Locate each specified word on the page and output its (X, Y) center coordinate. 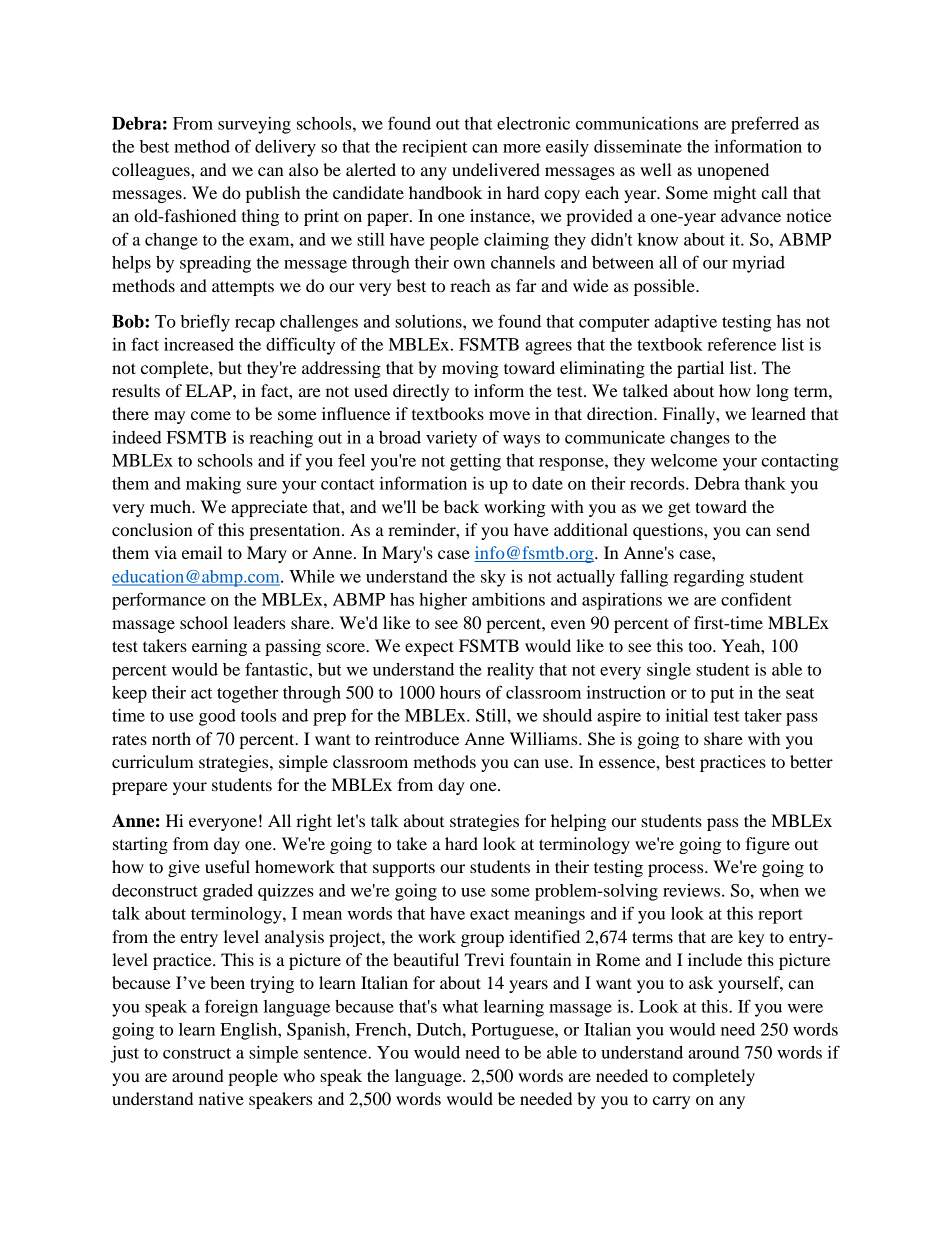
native (221, 1098)
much (171, 506)
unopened (733, 171)
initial (687, 715)
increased (199, 344)
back (461, 506)
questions (669, 531)
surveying (254, 125)
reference (741, 344)
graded (228, 892)
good (217, 717)
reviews (693, 890)
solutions (429, 321)
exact (489, 914)
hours (460, 692)
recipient (434, 148)
